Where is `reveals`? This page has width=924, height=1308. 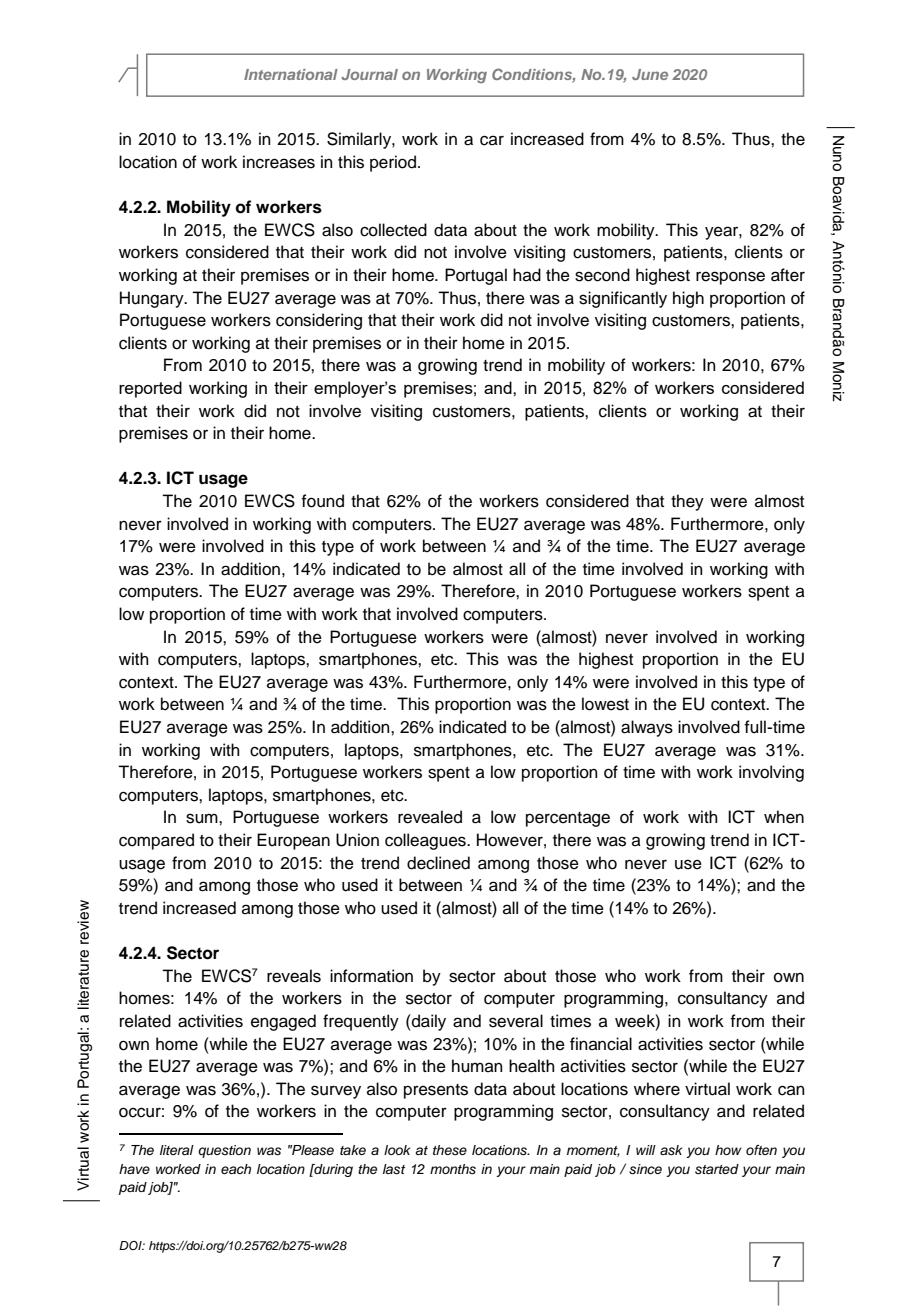
reveals is located at coordinates (294, 976).
